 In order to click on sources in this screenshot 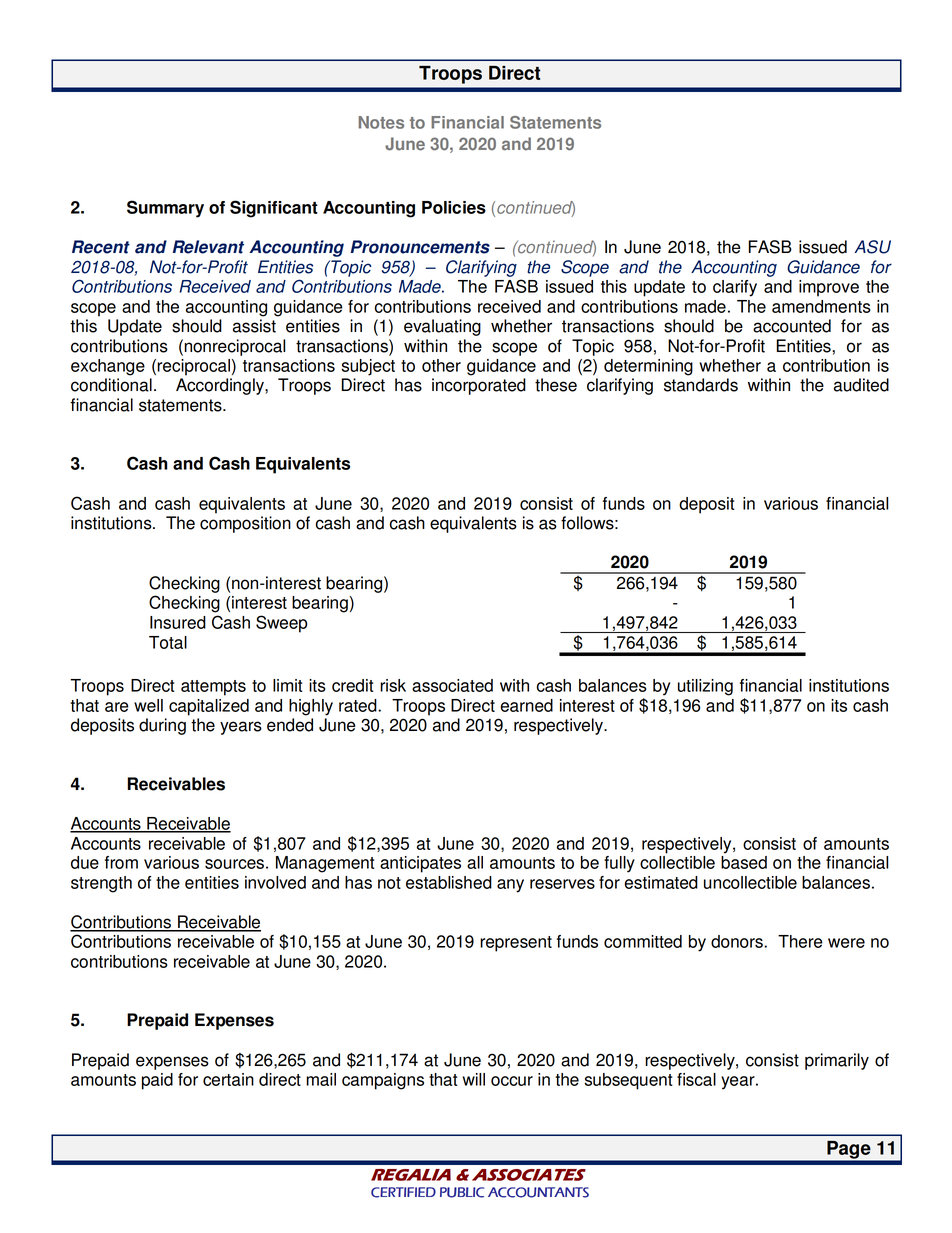, I will do `click(234, 864)`.
